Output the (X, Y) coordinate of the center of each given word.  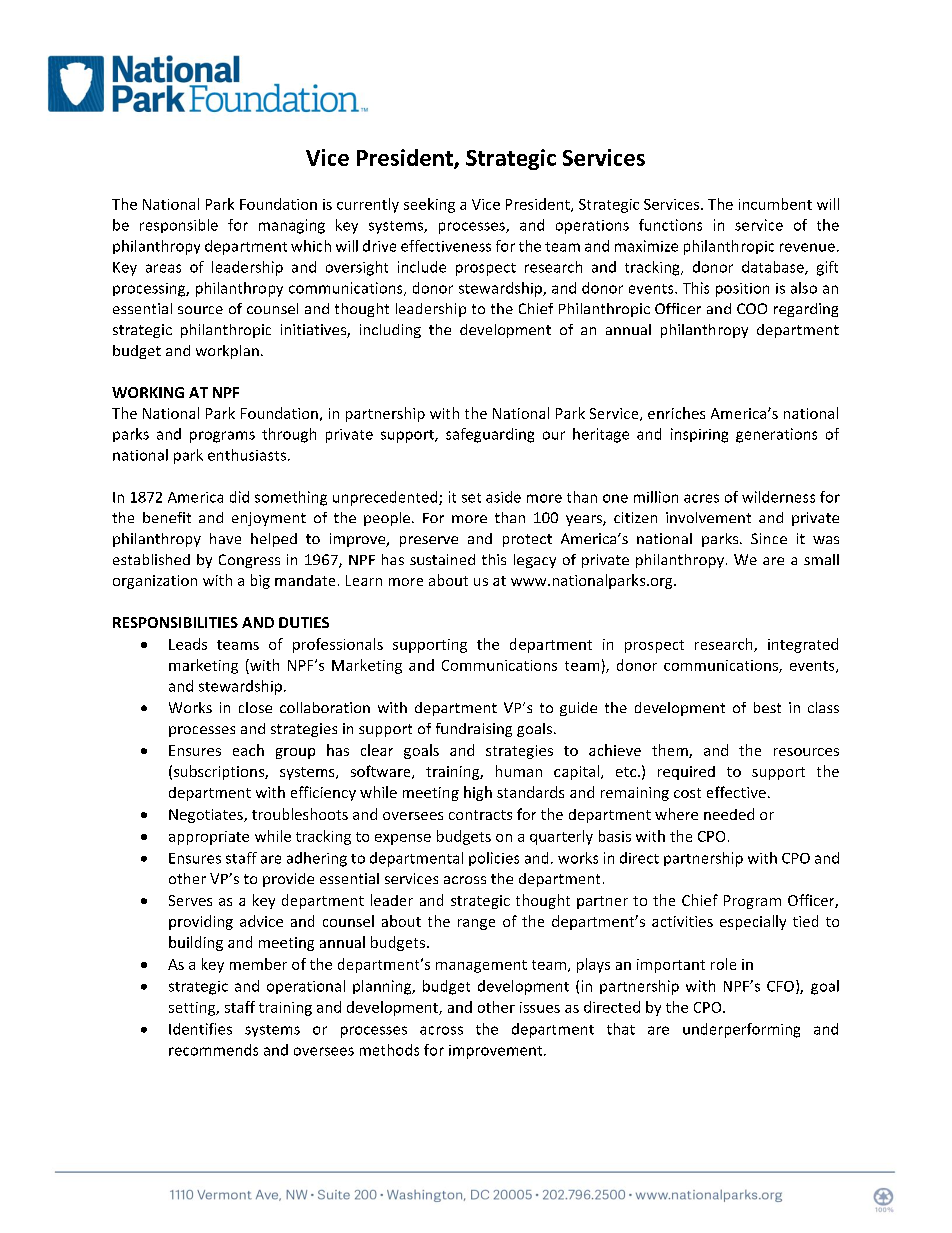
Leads (188, 644)
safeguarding (490, 435)
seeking (429, 205)
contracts (480, 815)
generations (776, 435)
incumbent (775, 204)
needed (729, 814)
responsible (179, 226)
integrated (803, 645)
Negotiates (207, 816)
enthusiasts (247, 455)
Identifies (200, 1029)
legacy (535, 561)
